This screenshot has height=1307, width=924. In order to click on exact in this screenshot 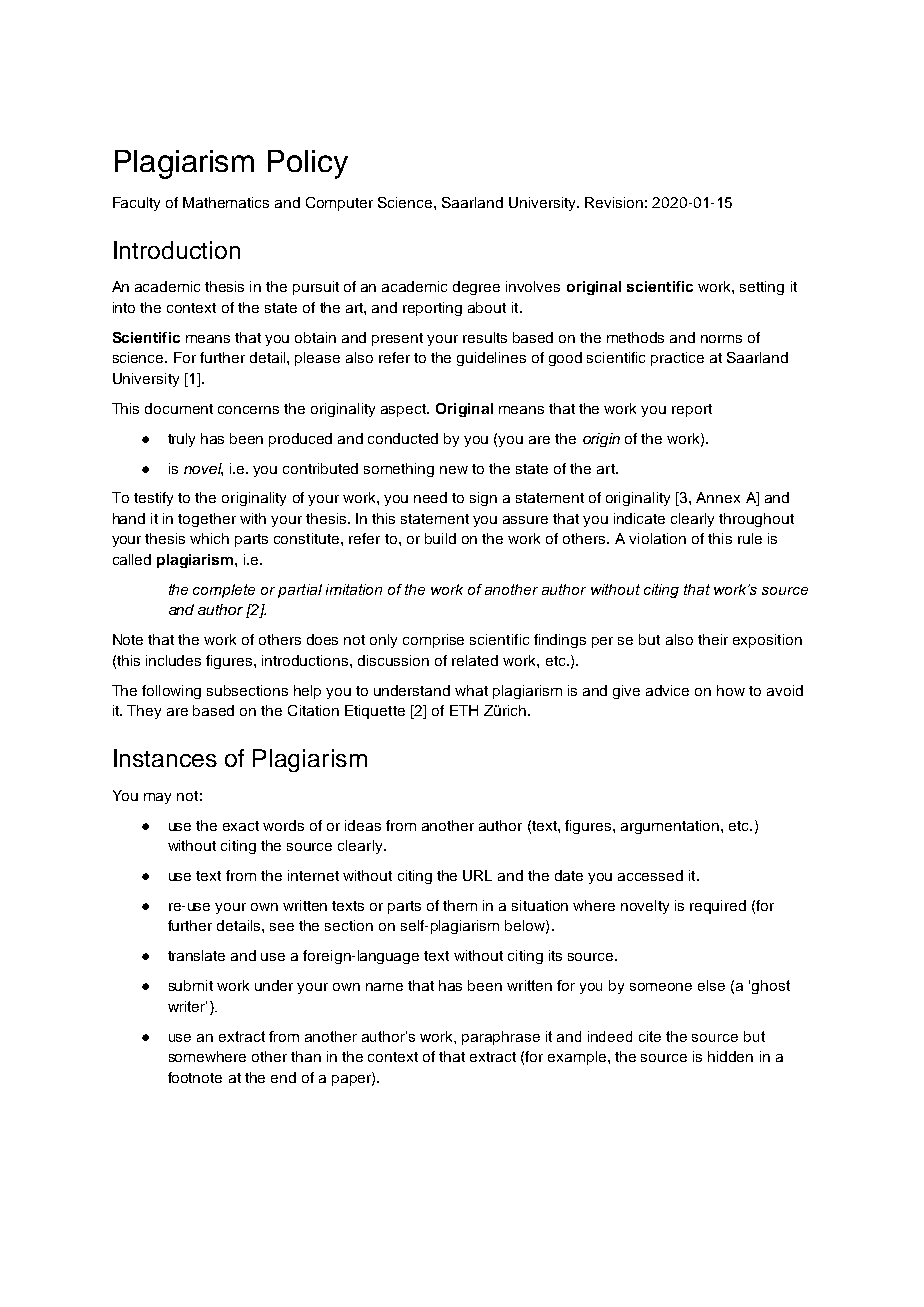, I will do `click(241, 826)`.
